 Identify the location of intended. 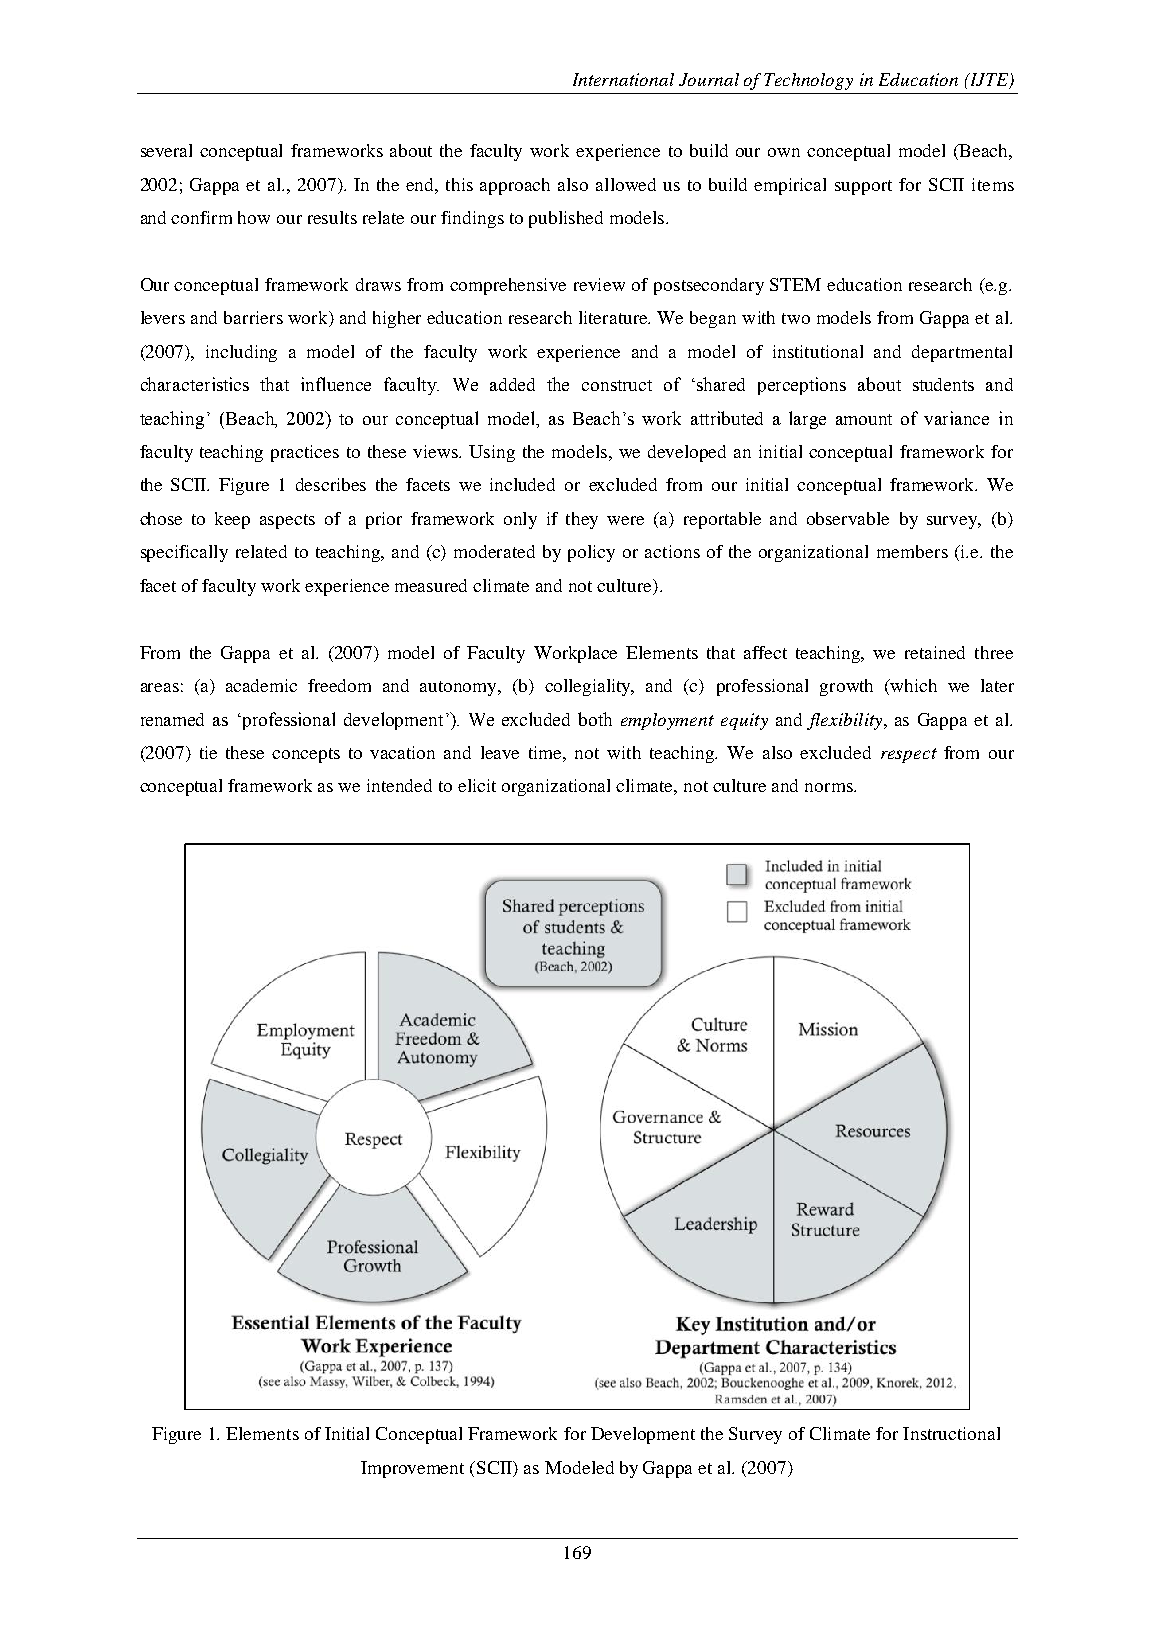
(399, 785).
